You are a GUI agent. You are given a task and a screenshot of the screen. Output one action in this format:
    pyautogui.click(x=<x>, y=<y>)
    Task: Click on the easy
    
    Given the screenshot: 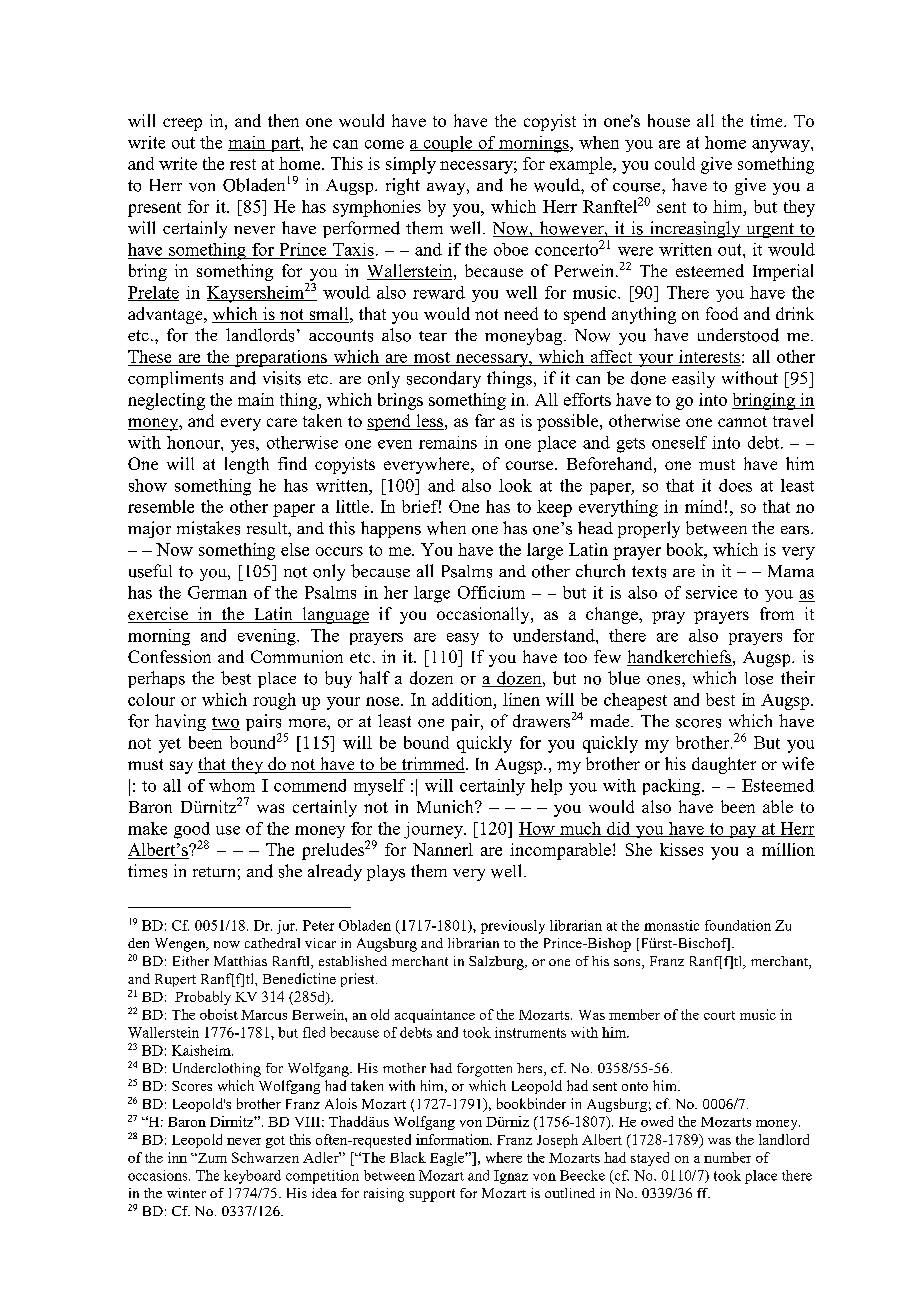 What is the action you would take?
    pyautogui.click(x=463, y=639)
